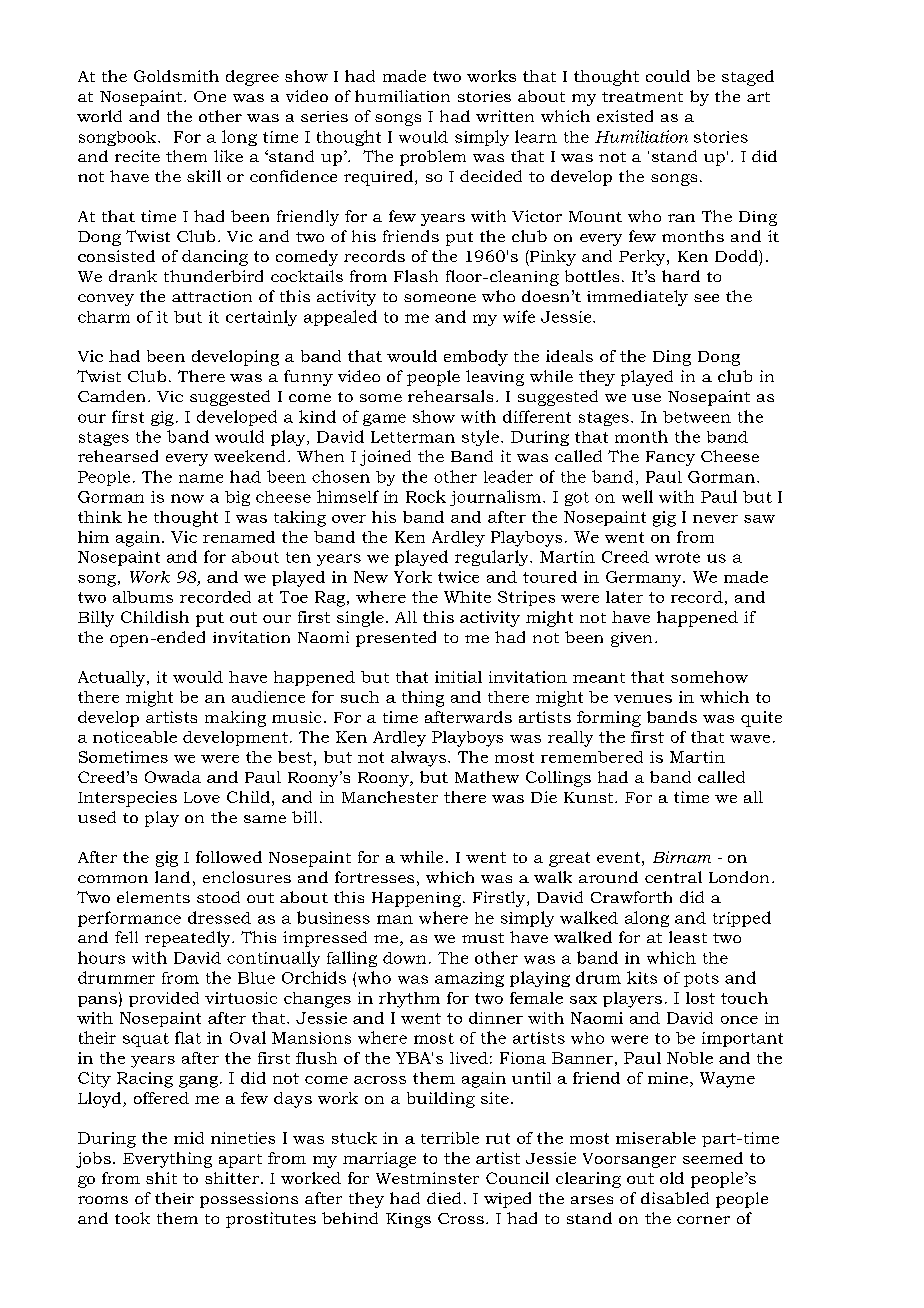 The width and height of the screenshot is (924, 1308). I want to click on given, so click(631, 639).
